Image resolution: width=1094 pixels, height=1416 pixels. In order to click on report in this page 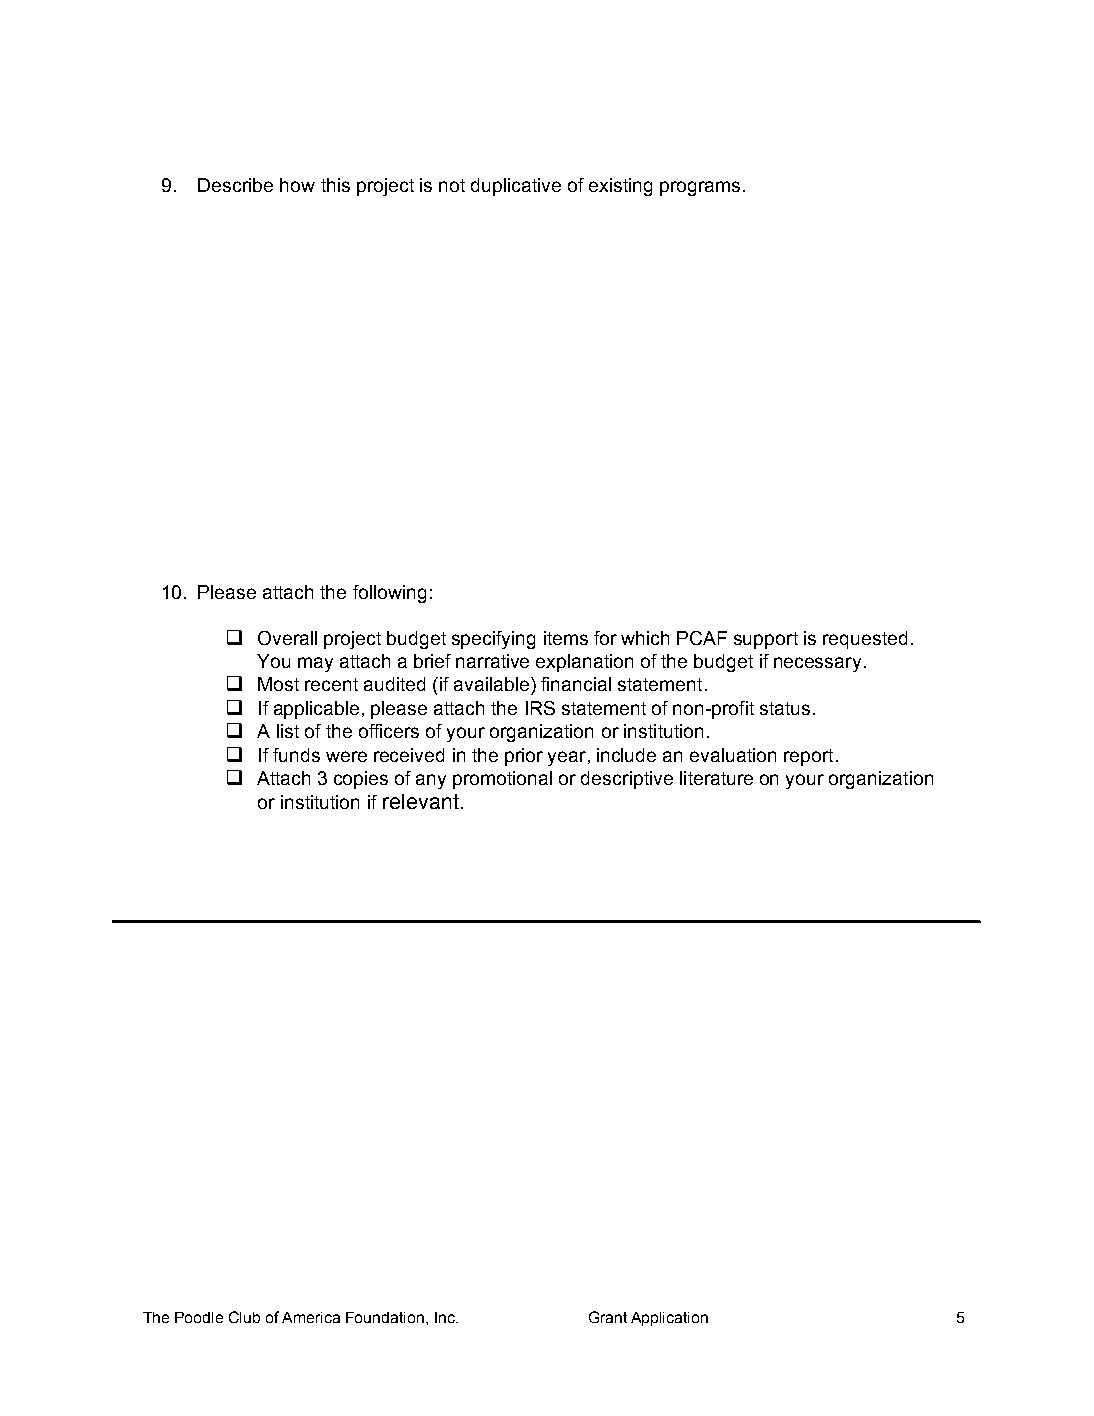, I will do `click(808, 757)`.
